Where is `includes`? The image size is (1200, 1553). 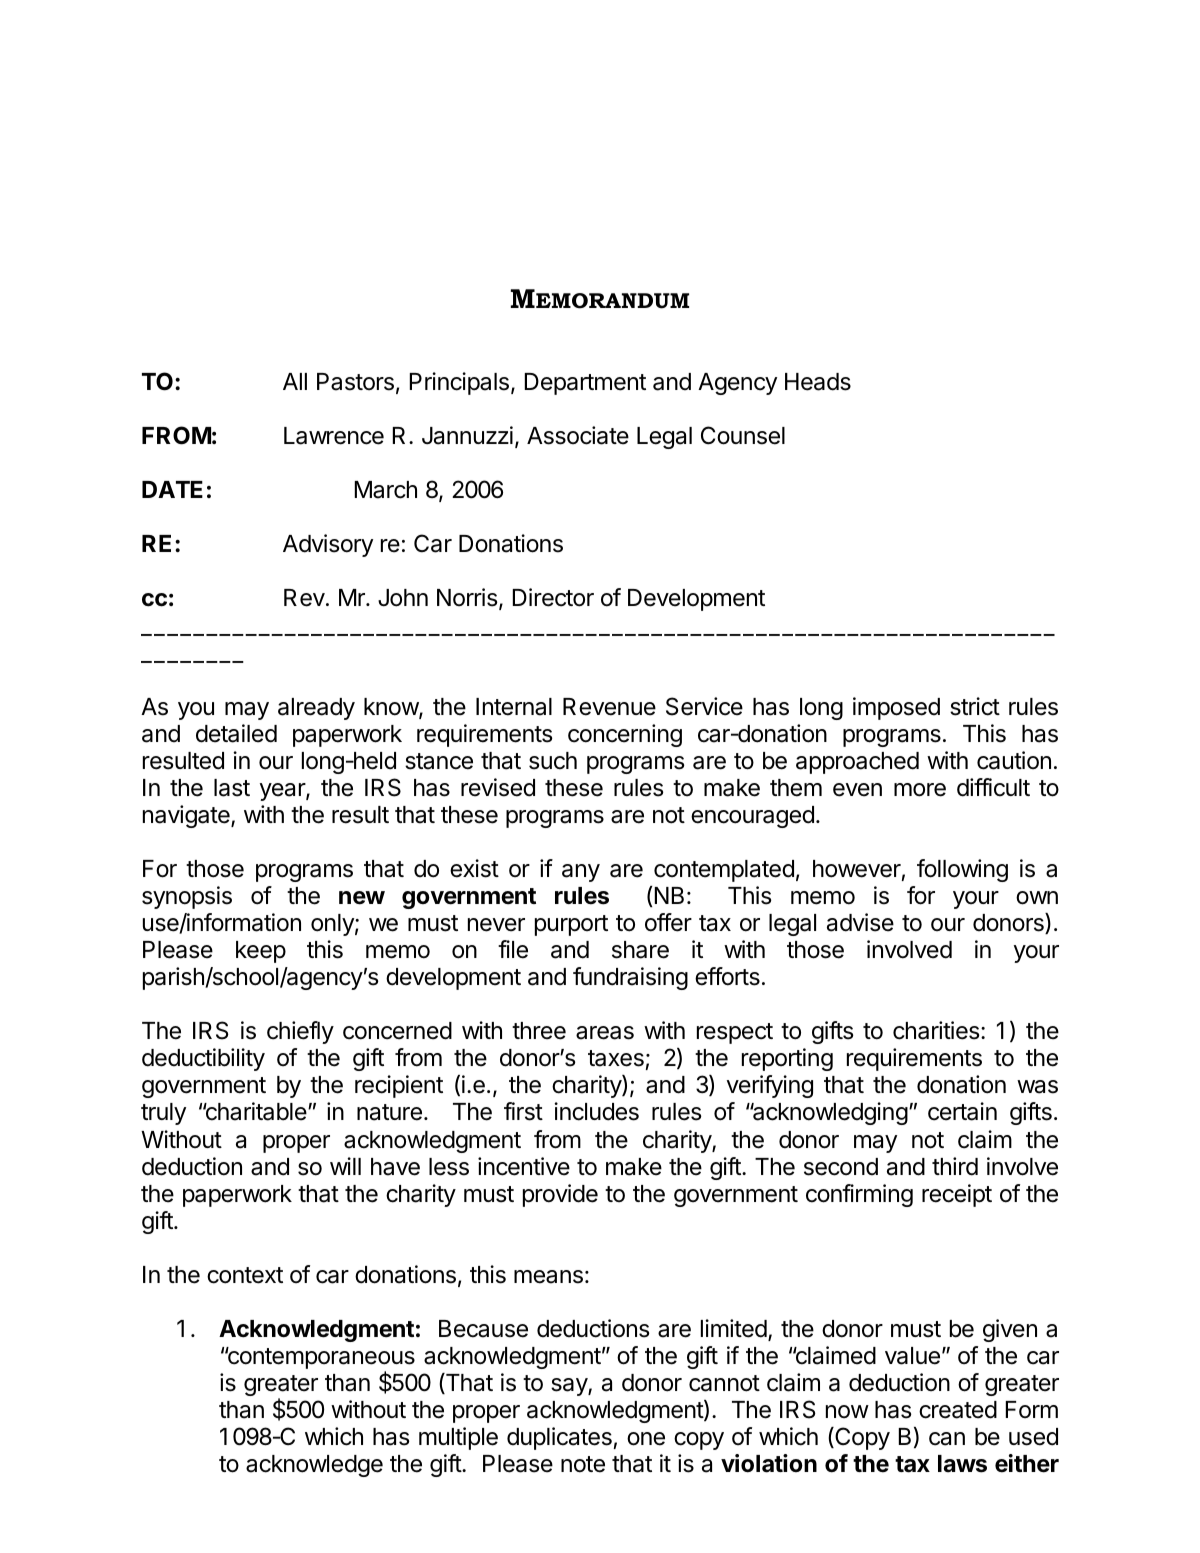 includes is located at coordinates (596, 1111).
